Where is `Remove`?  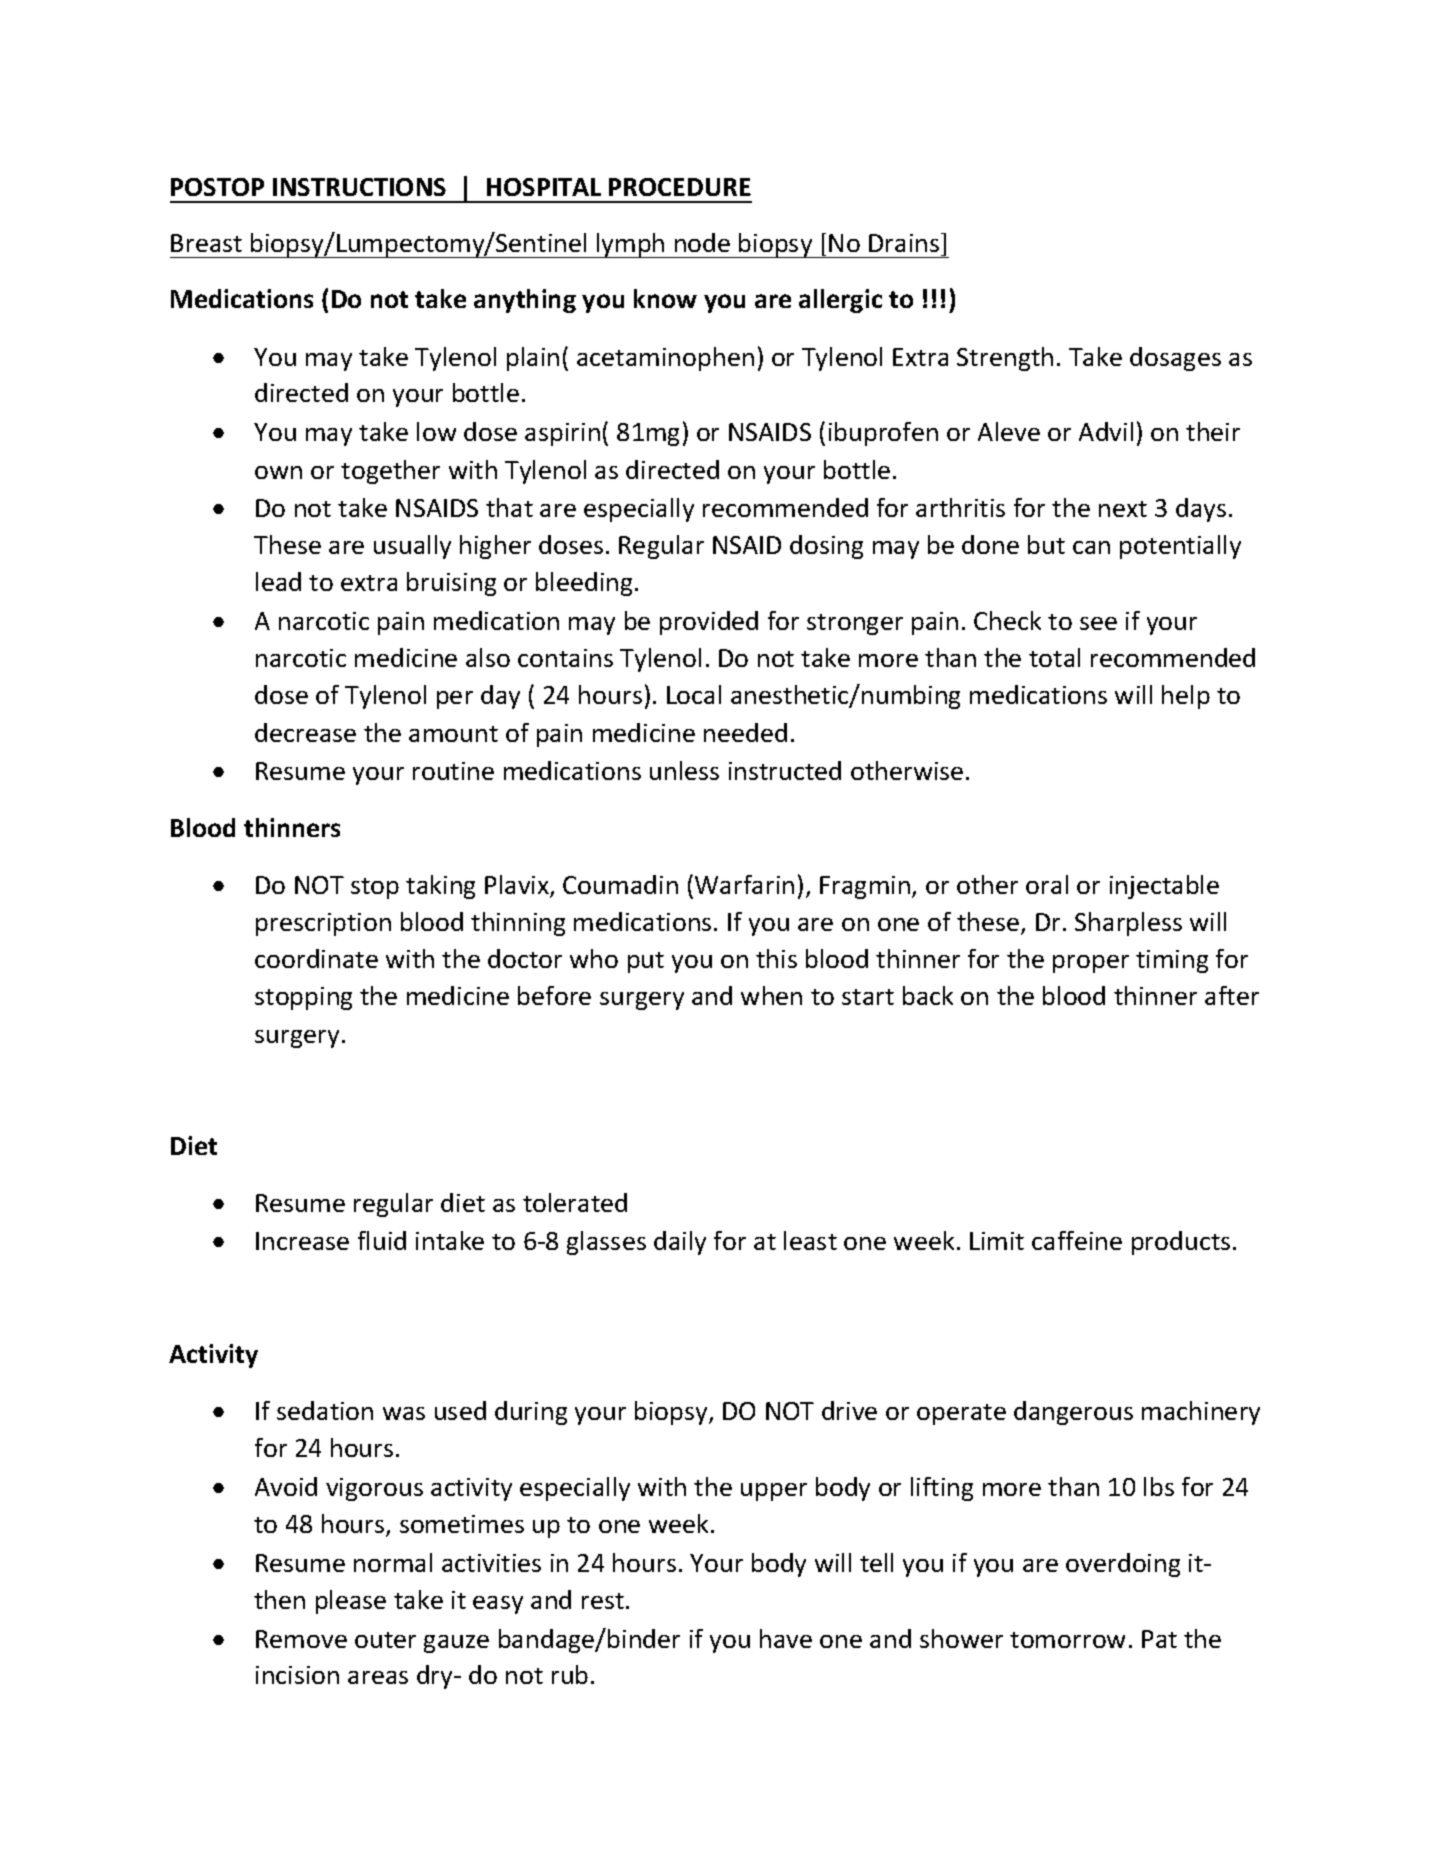
Remove is located at coordinates (301, 1639).
